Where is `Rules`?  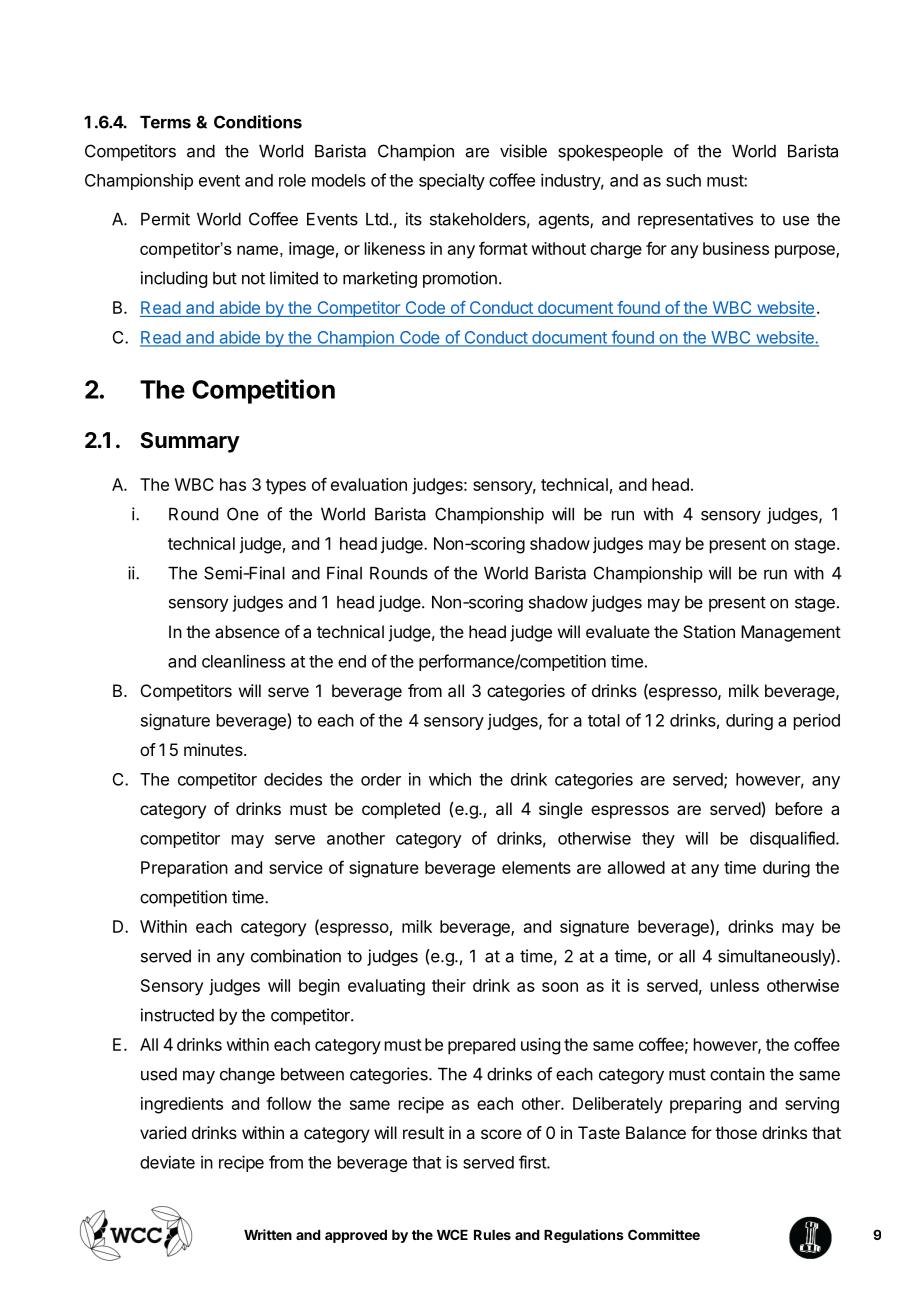
Rules is located at coordinates (492, 1235).
